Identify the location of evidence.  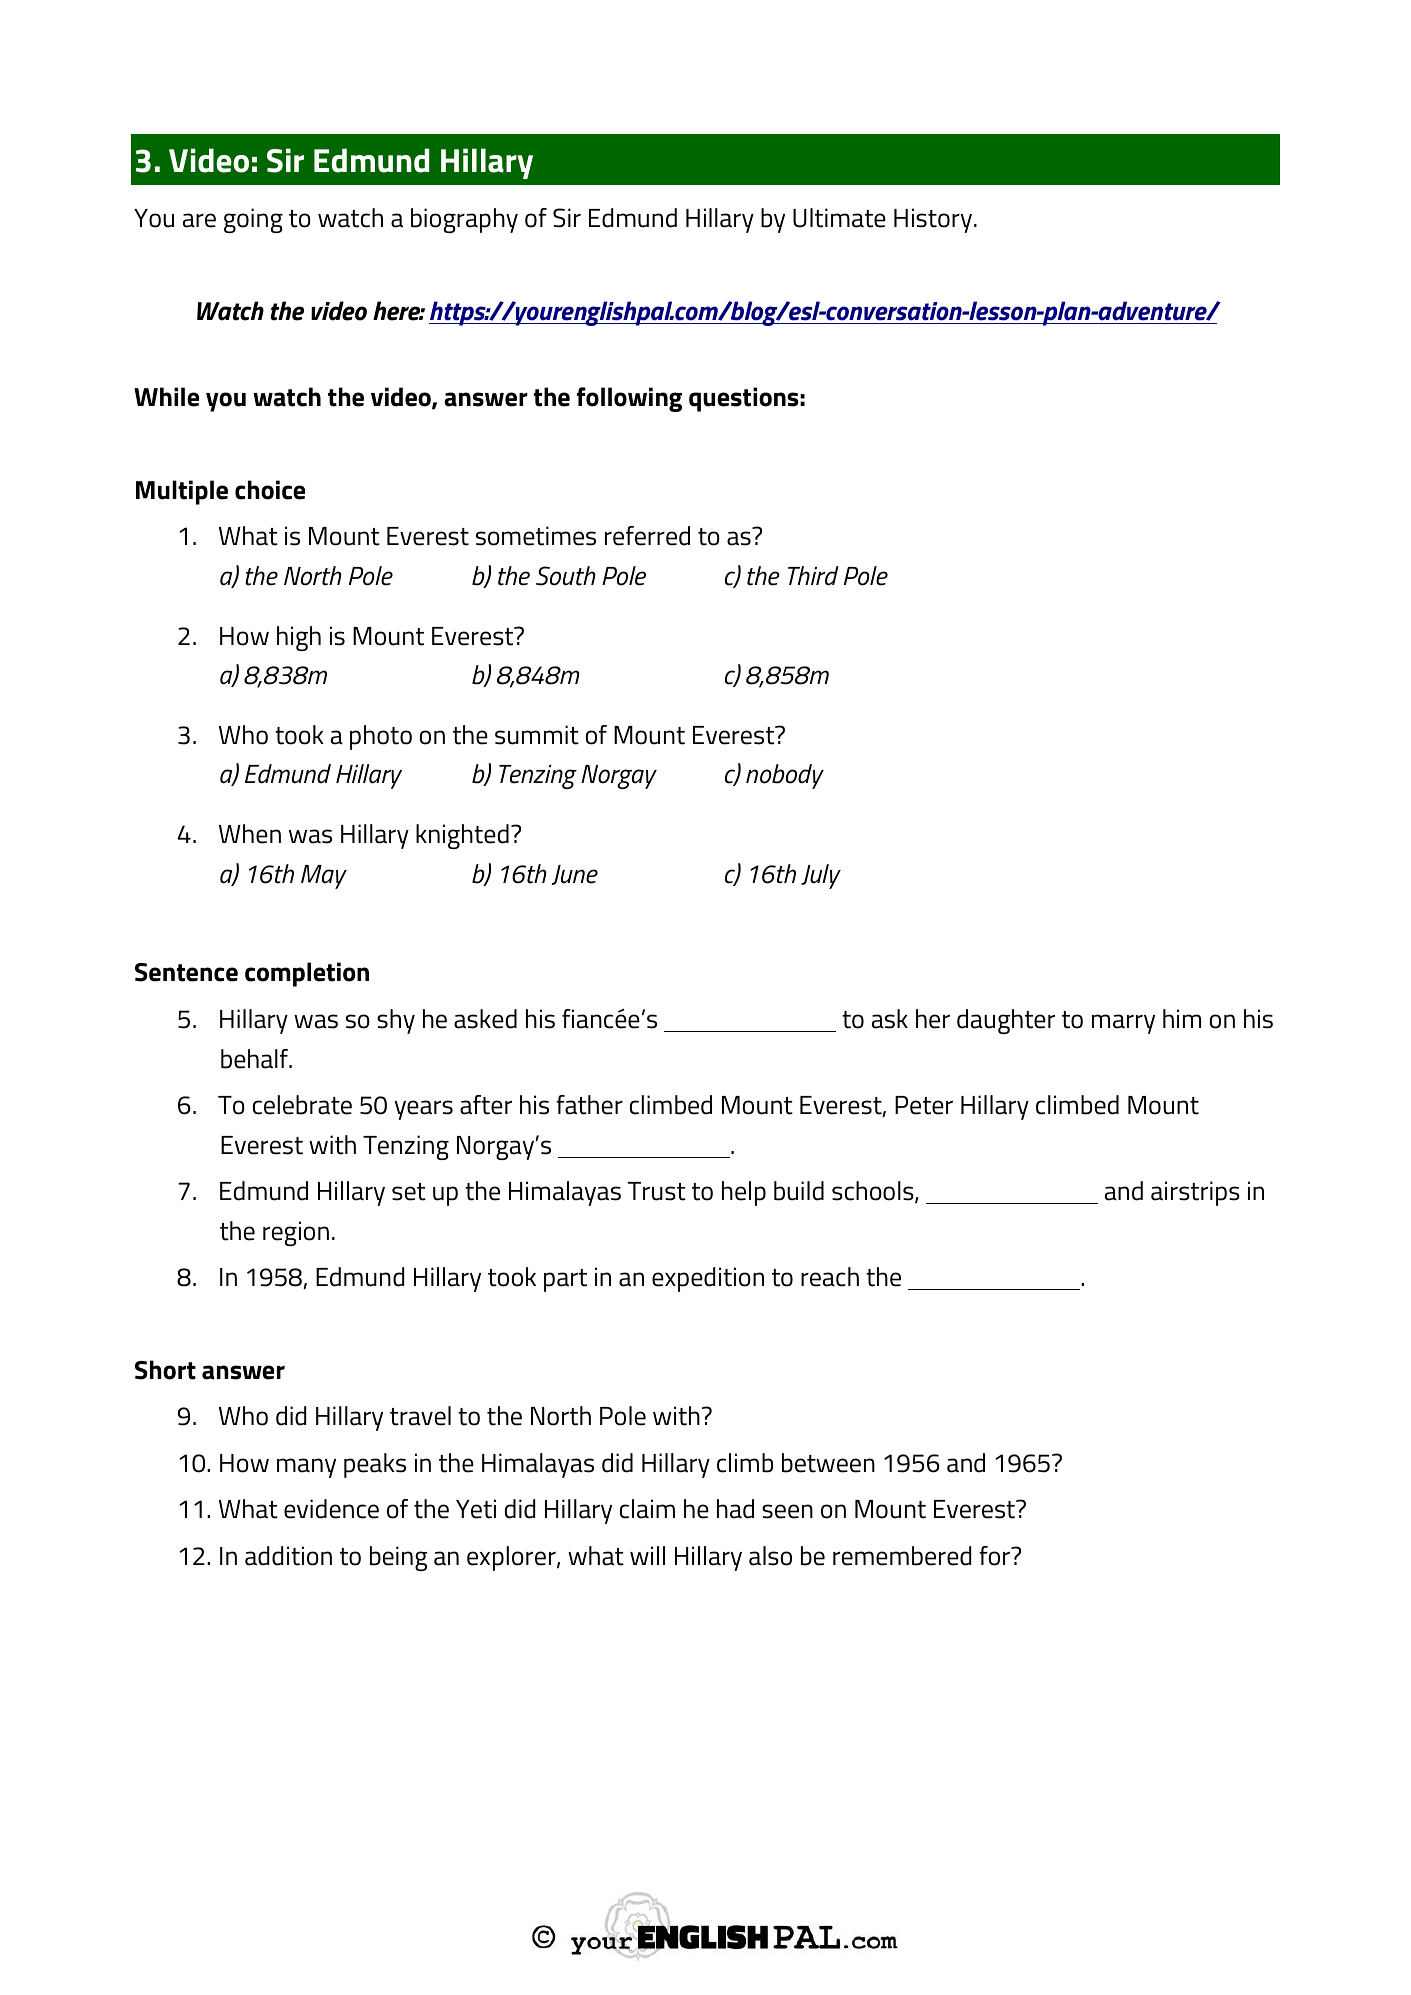
(331, 1509).
